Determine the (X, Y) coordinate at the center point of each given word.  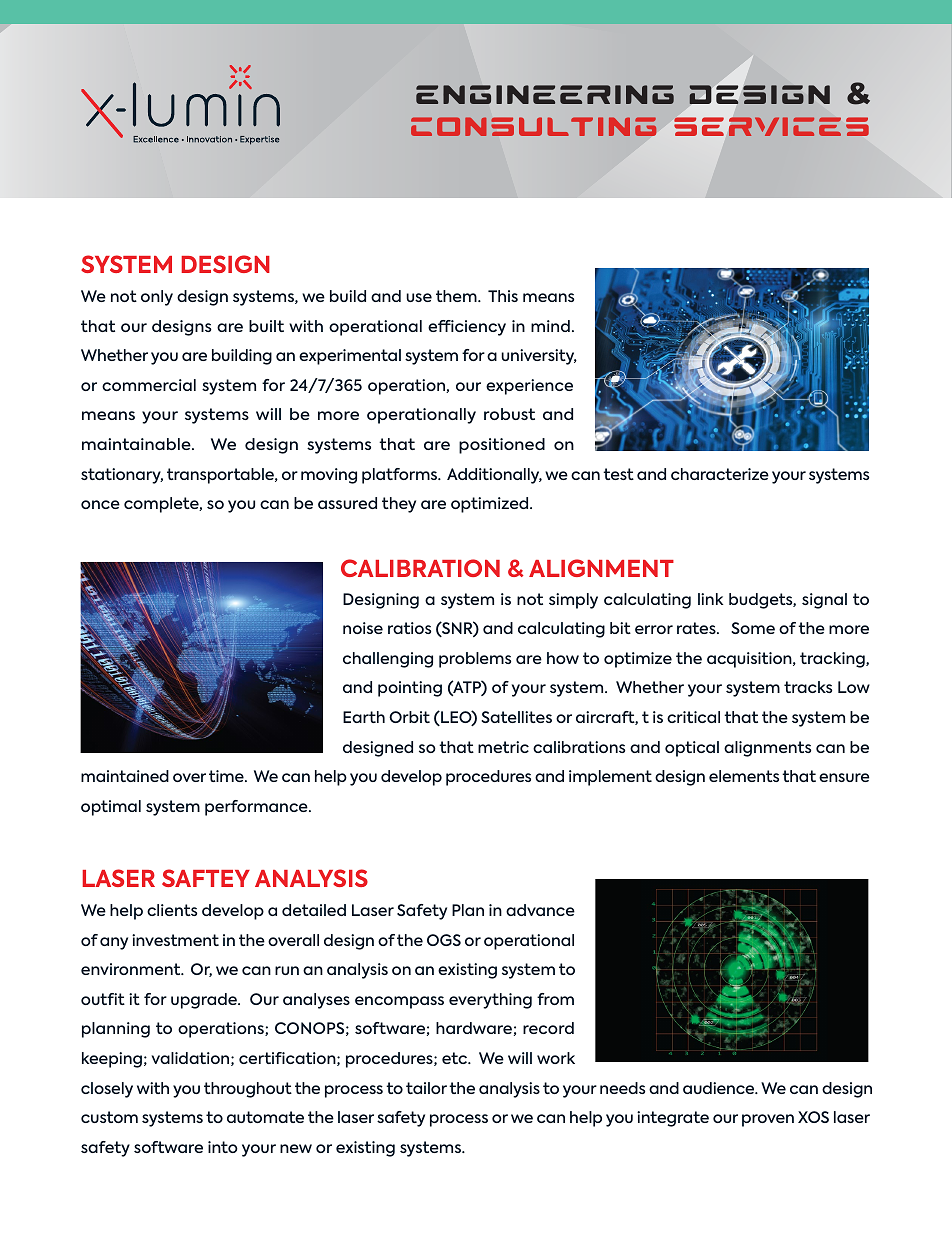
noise (363, 628)
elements (744, 776)
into (223, 1147)
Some (753, 628)
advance (540, 910)
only (157, 298)
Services (772, 126)
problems (475, 660)
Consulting (533, 126)
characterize (720, 474)
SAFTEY (206, 878)
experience (529, 387)
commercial (149, 385)
